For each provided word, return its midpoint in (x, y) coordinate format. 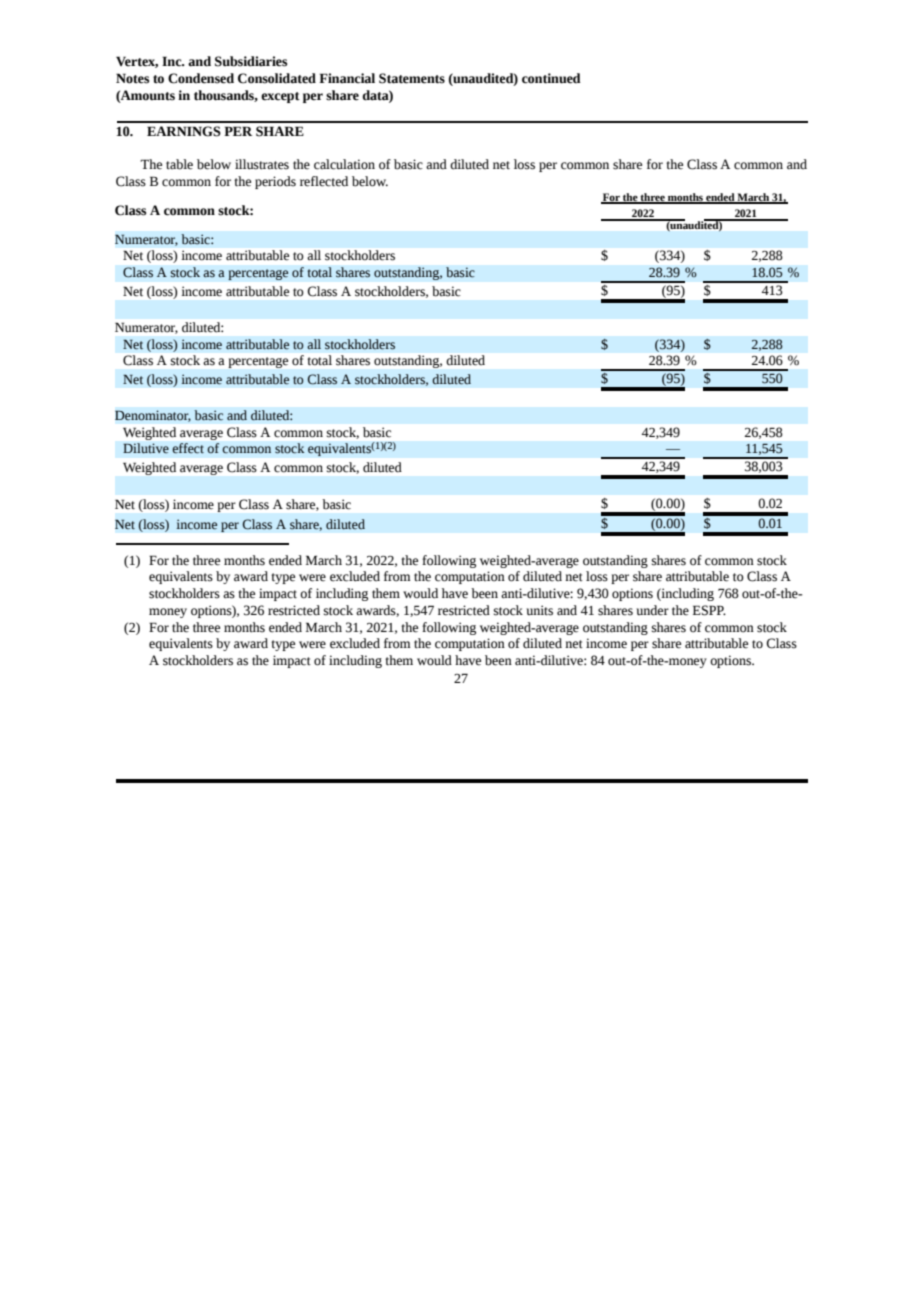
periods (275, 182)
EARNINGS (184, 131)
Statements (412, 78)
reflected (324, 181)
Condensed (201, 78)
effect (188, 448)
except (280, 97)
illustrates (262, 164)
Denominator (153, 416)
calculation (344, 164)
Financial (347, 78)
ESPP (709, 610)
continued (551, 78)
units (540, 610)
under (653, 610)
